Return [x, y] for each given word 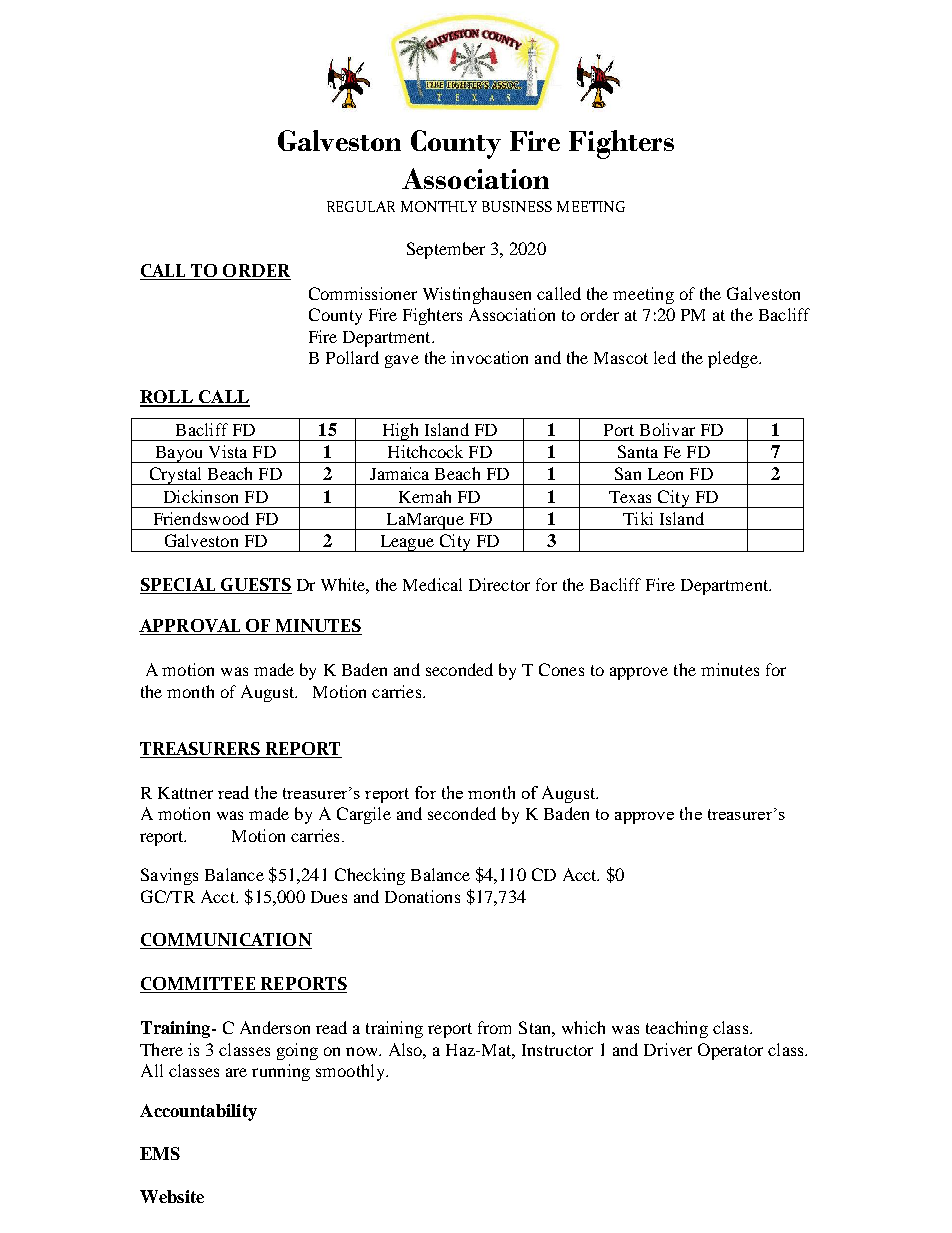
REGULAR [361, 206]
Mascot [621, 358]
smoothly [351, 1072]
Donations [422, 896]
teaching [677, 1029]
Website [172, 1196]
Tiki [638, 518]
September [446, 250]
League [406, 543]
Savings [169, 876]
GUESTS [255, 586]
